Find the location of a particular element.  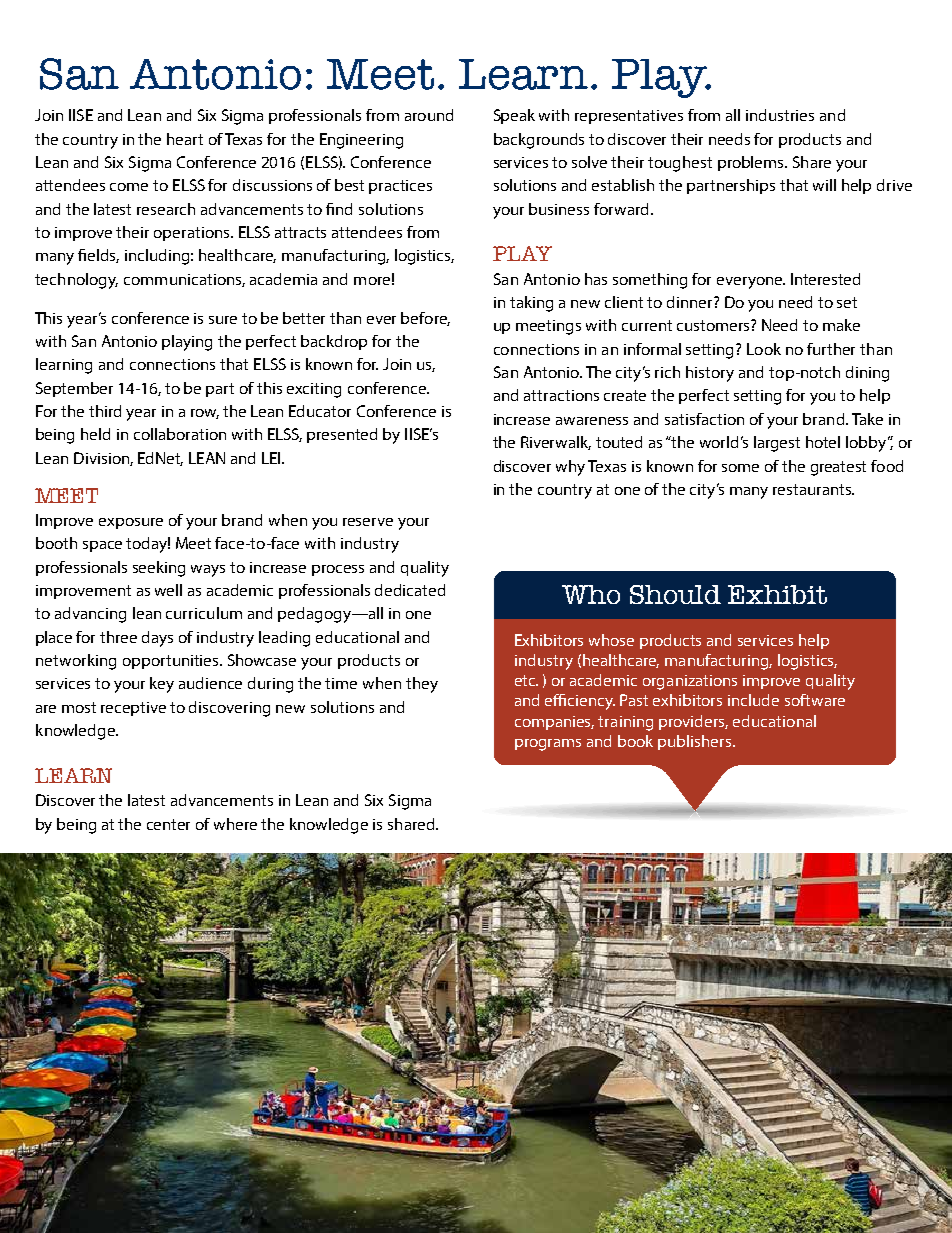

communications is located at coordinates (184, 280).
